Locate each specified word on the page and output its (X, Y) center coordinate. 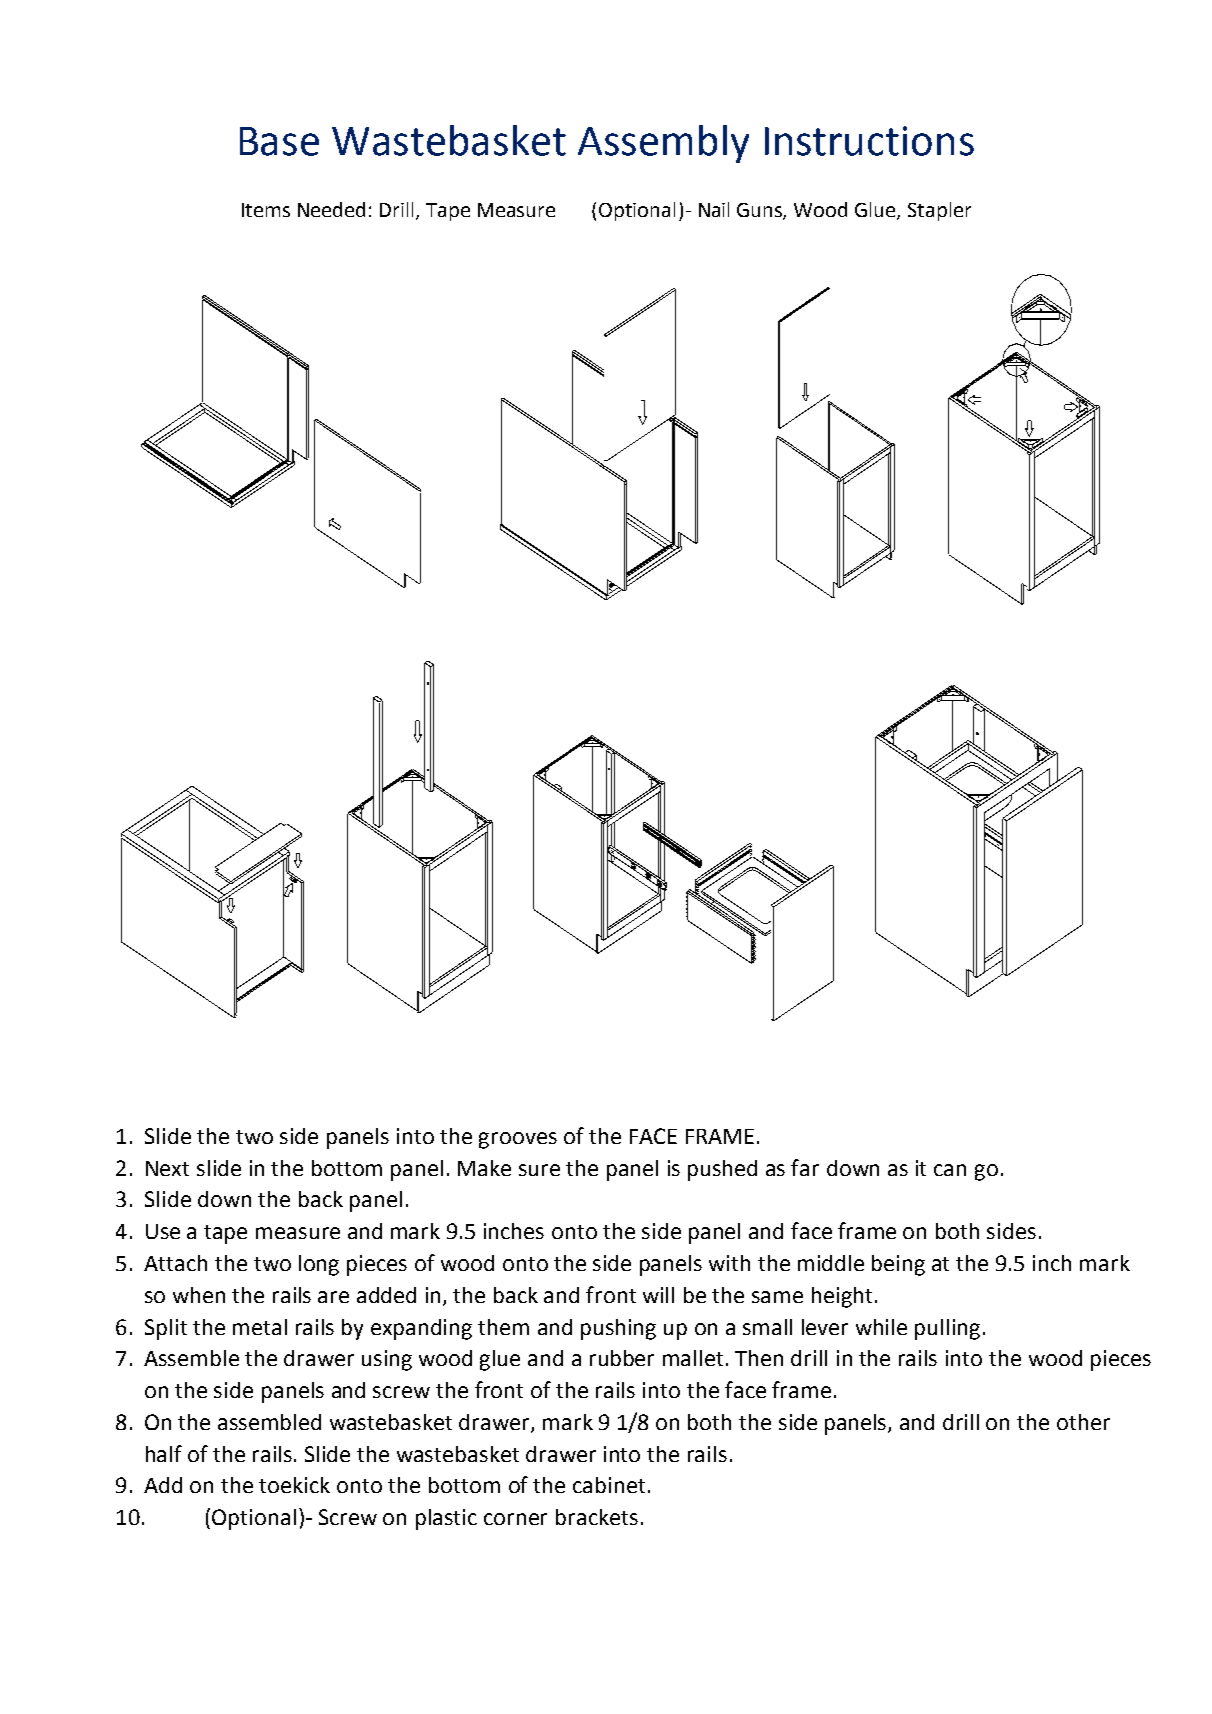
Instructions (869, 141)
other (1083, 1422)
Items (266, 210)
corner (515, 1519)
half (164, 1453)
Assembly (663, 144)
